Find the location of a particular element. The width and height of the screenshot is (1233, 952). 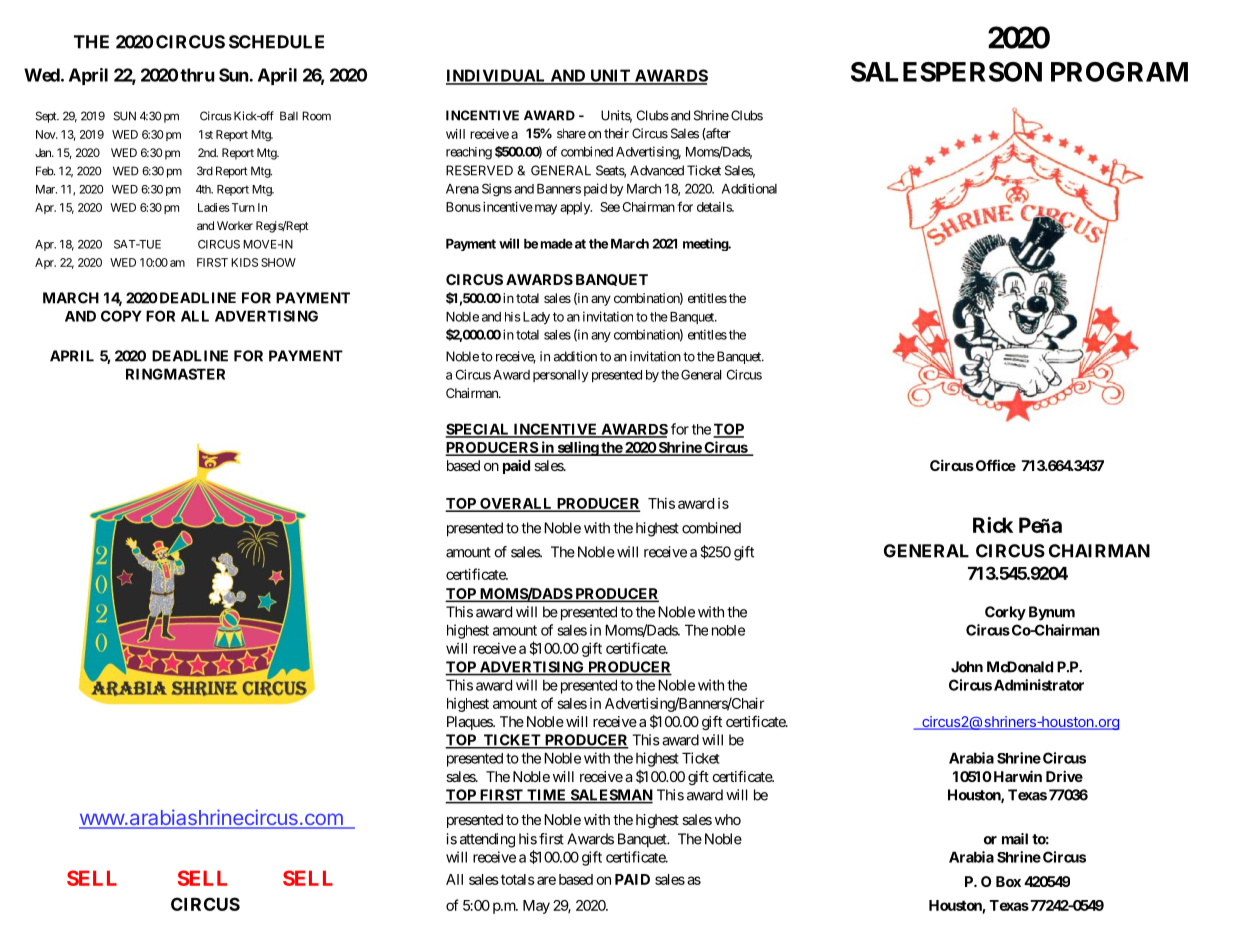

attending is located at coordinates (487, 840).
